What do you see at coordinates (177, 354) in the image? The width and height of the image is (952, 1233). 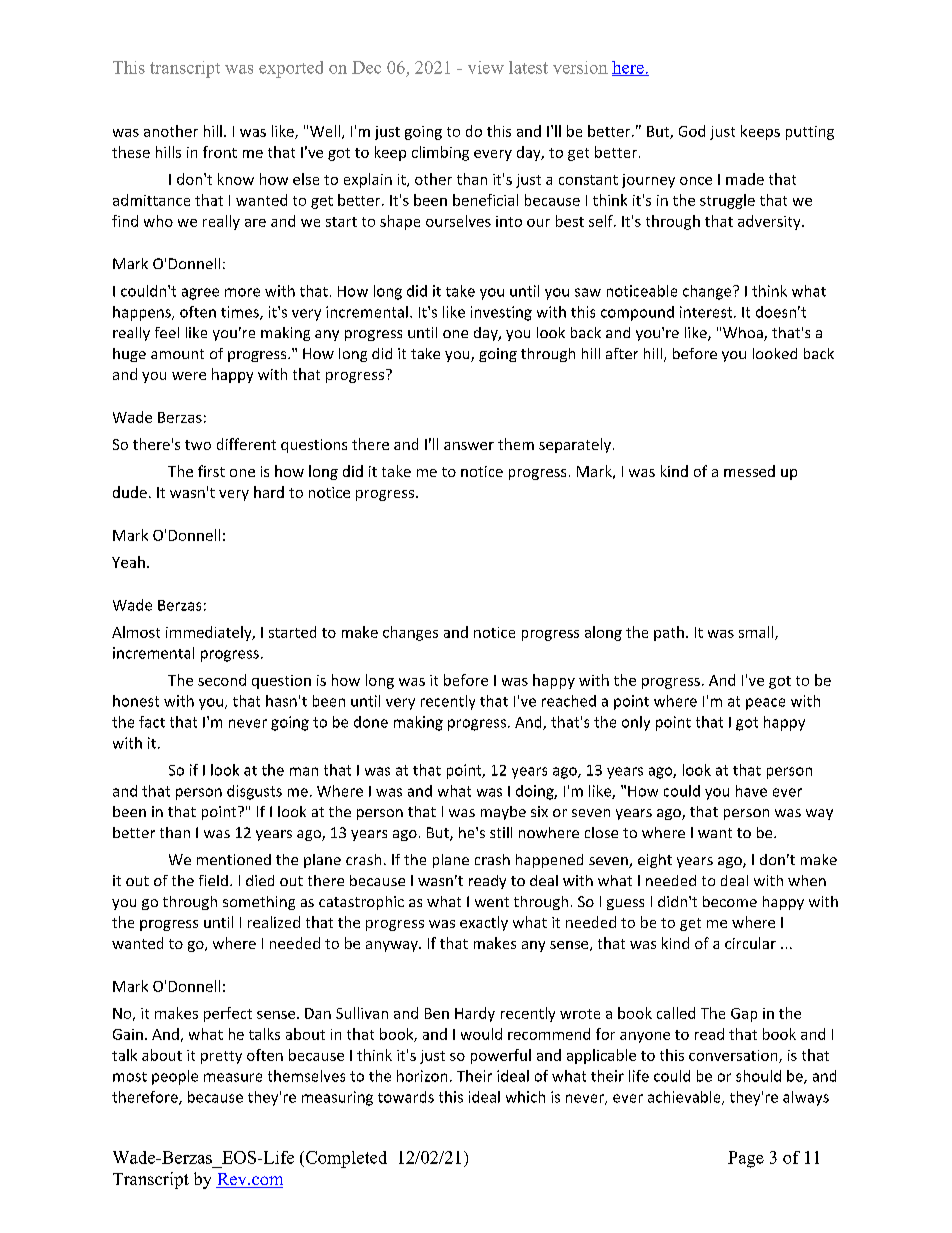 I see `amount` at bounding box center [177, 354].
